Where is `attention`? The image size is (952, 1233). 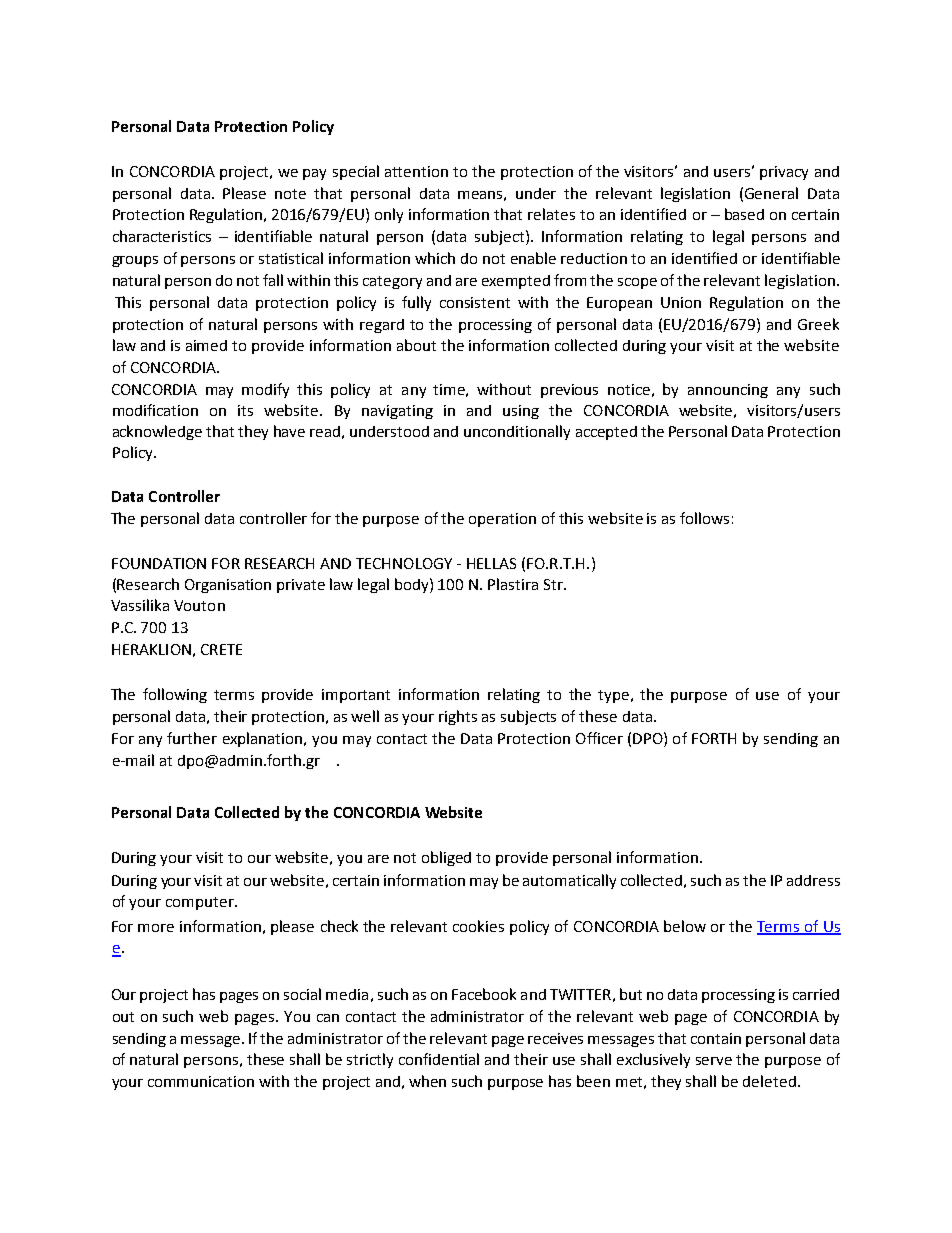 attention is located at coordinates (416, 171).
